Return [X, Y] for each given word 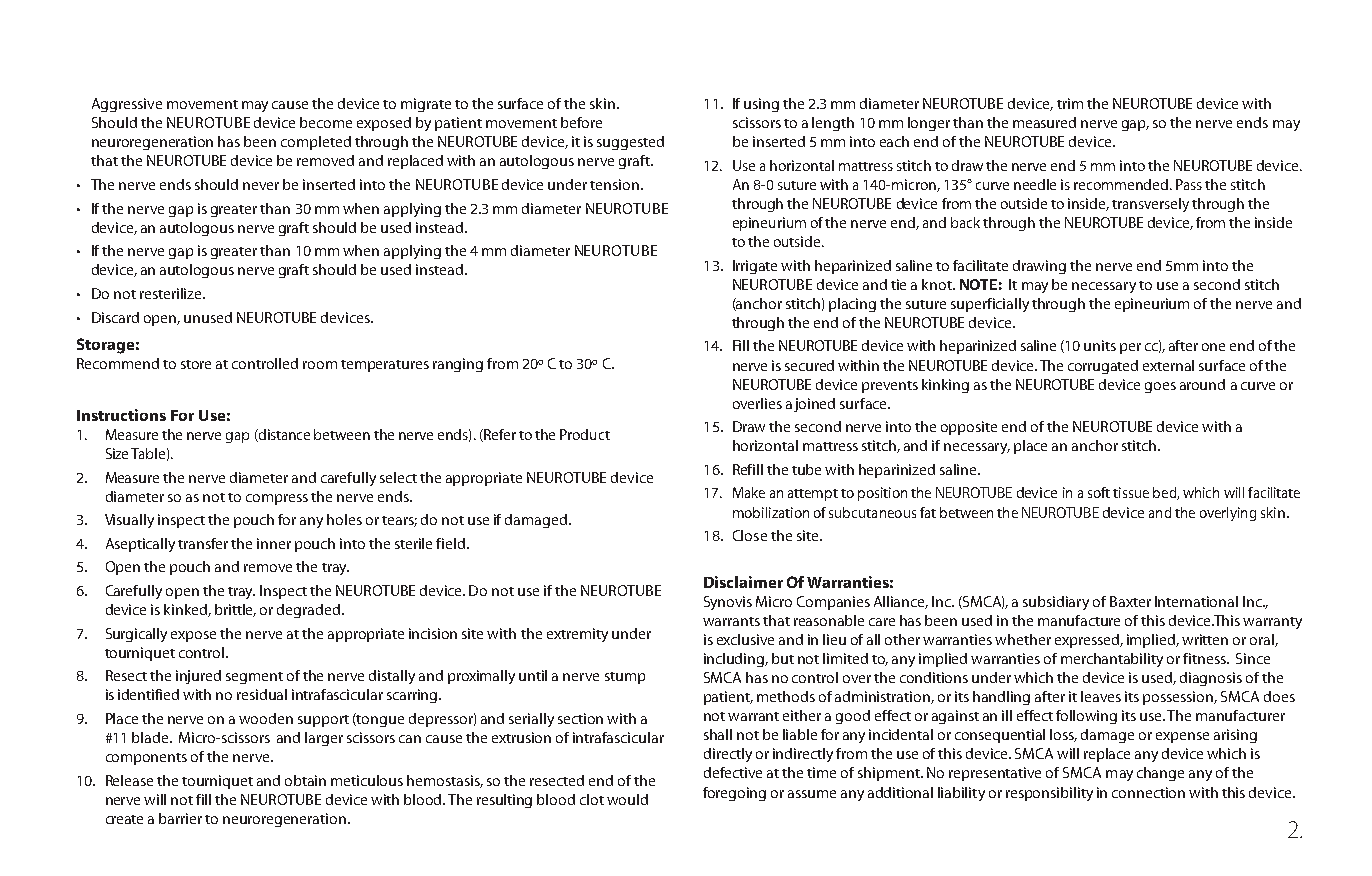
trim [1070, 103]
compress [277, 499]
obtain [305, 780]
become [326, 122]
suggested [630, 143]
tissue [1131, 492]
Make [749, 492]
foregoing [734, 794]
